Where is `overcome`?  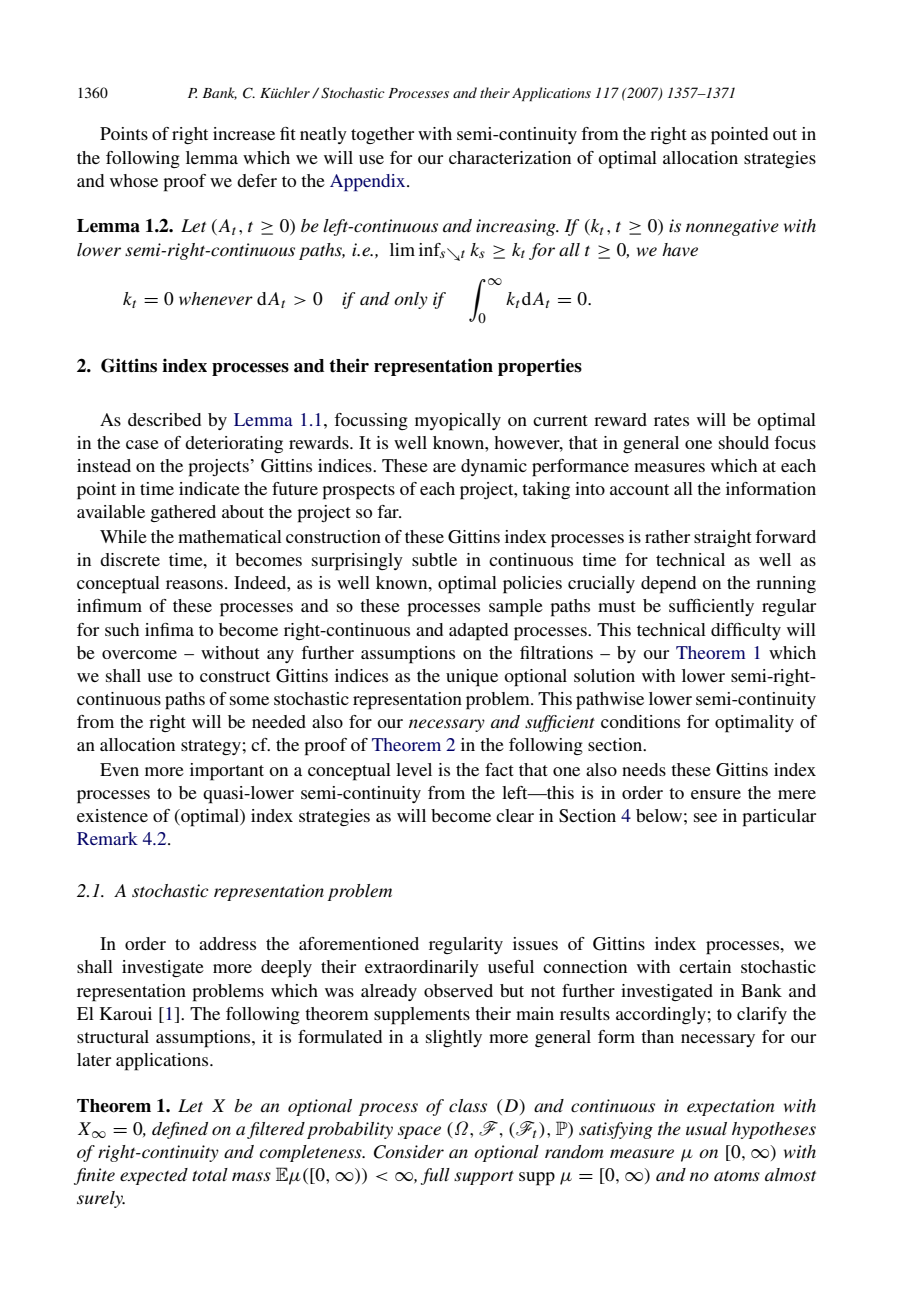 overcome is located at coordinates (139, 654).
